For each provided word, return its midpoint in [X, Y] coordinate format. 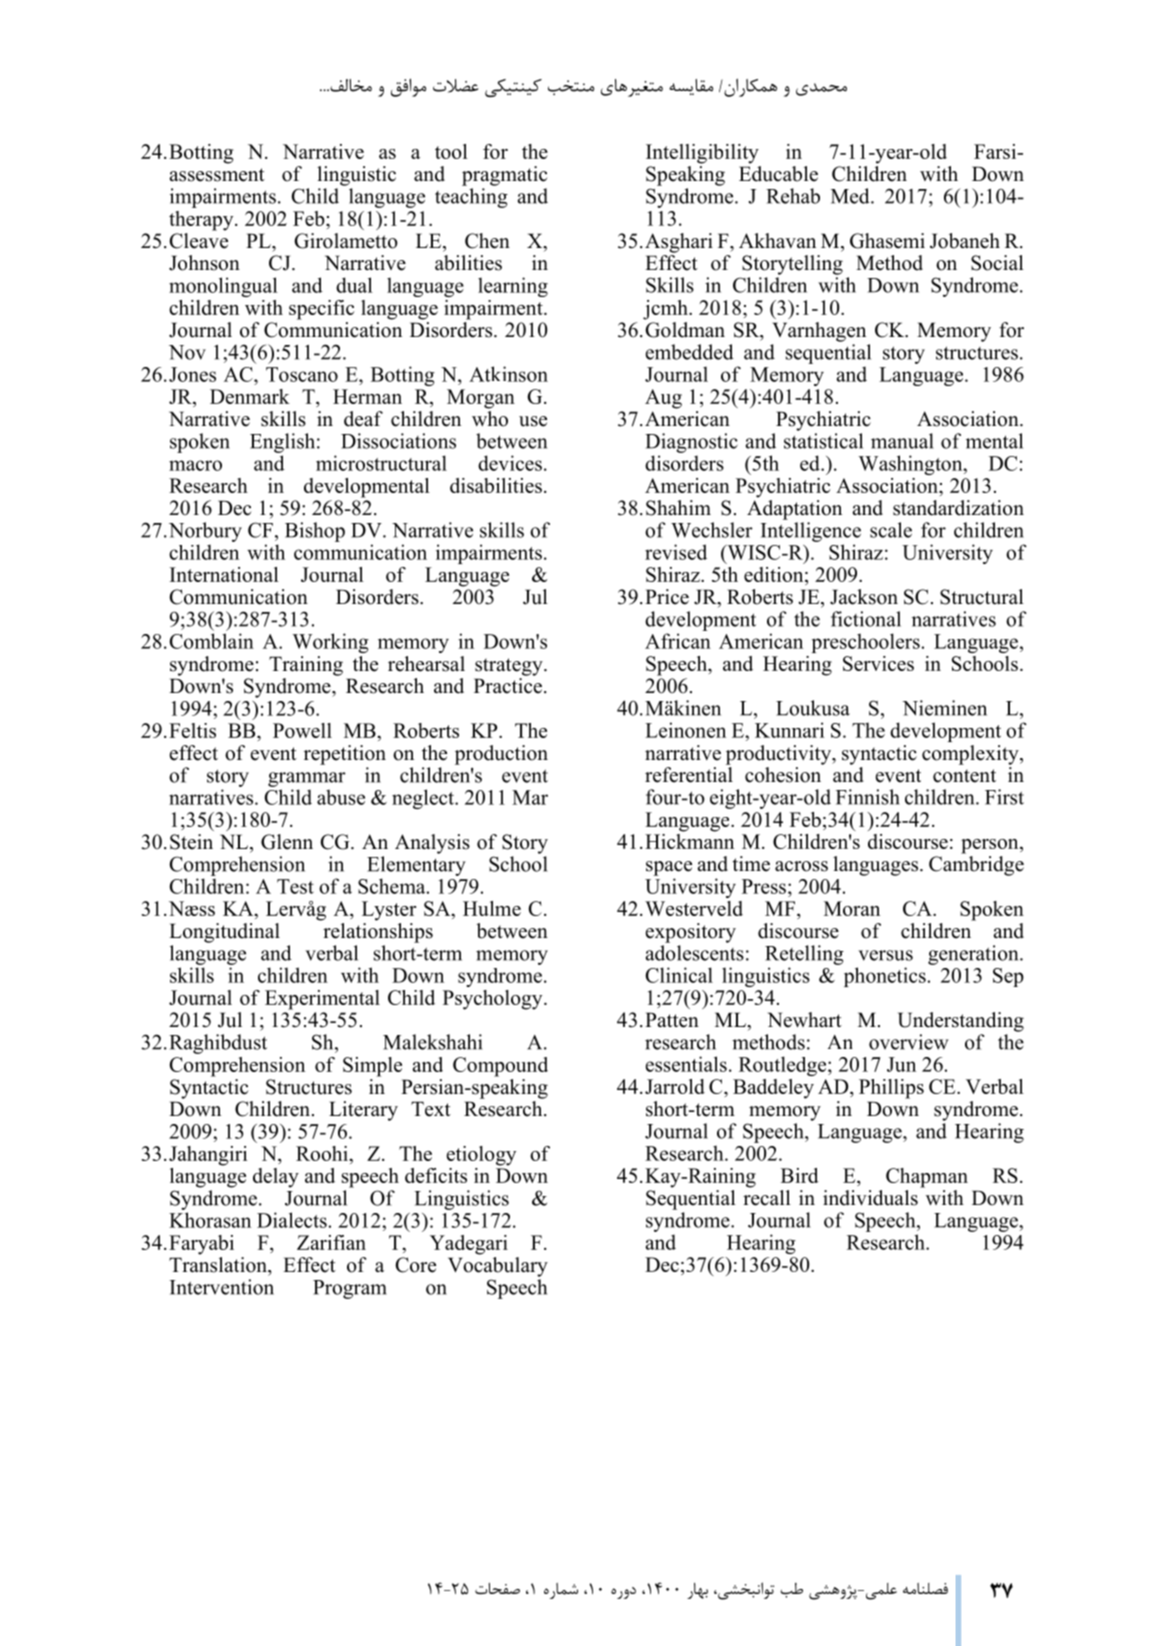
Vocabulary [498, 1267]
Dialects [292, 1220]
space [669, 868]
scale [891, 530]
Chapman [927, 1178]
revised [676, 552]
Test [295, 886]
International [224, 574]
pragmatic [504, 176]
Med [851, 196]
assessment [217, 175]
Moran [852, 908]
